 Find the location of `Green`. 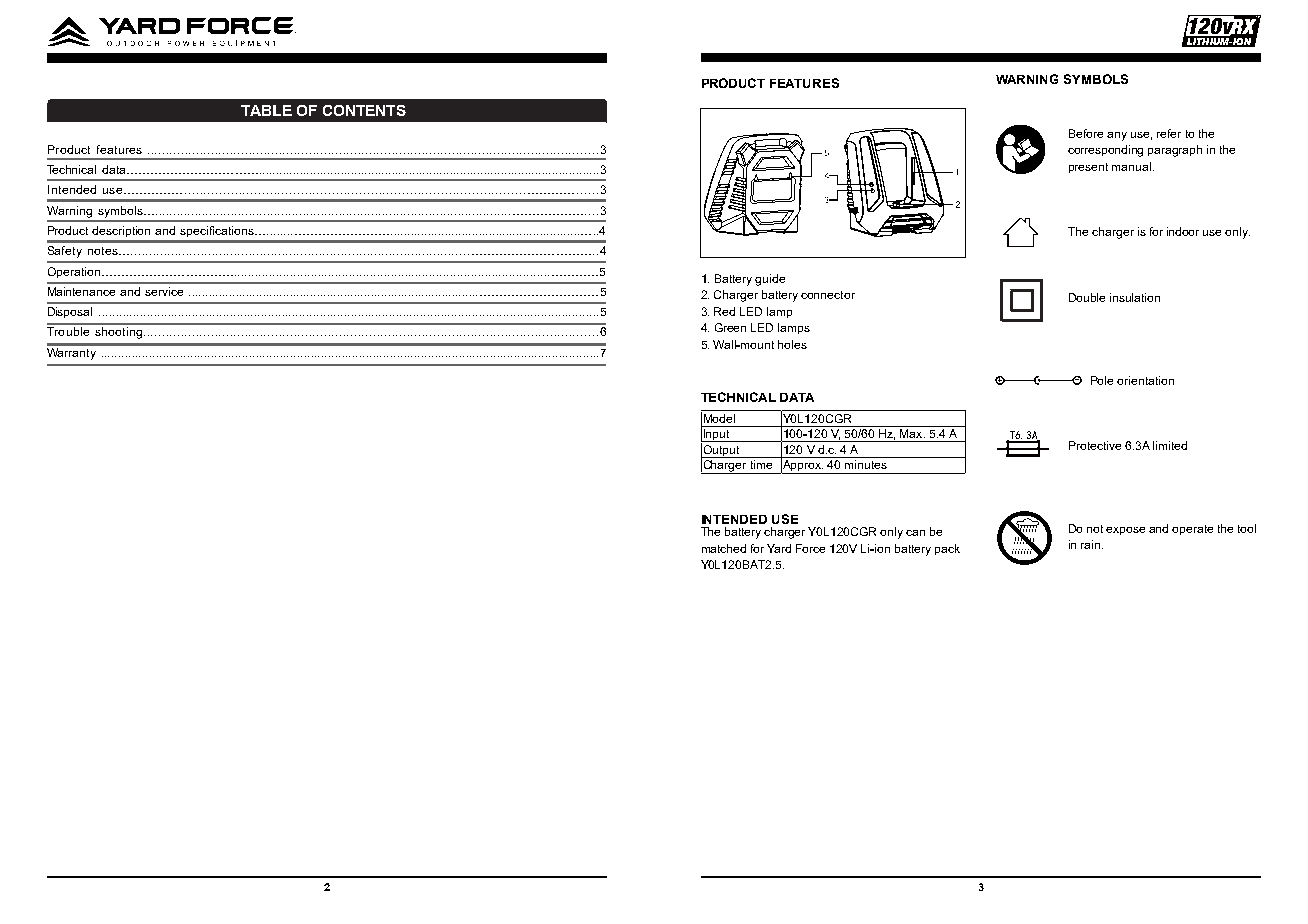

Green is located at coordinates (730, 327).
